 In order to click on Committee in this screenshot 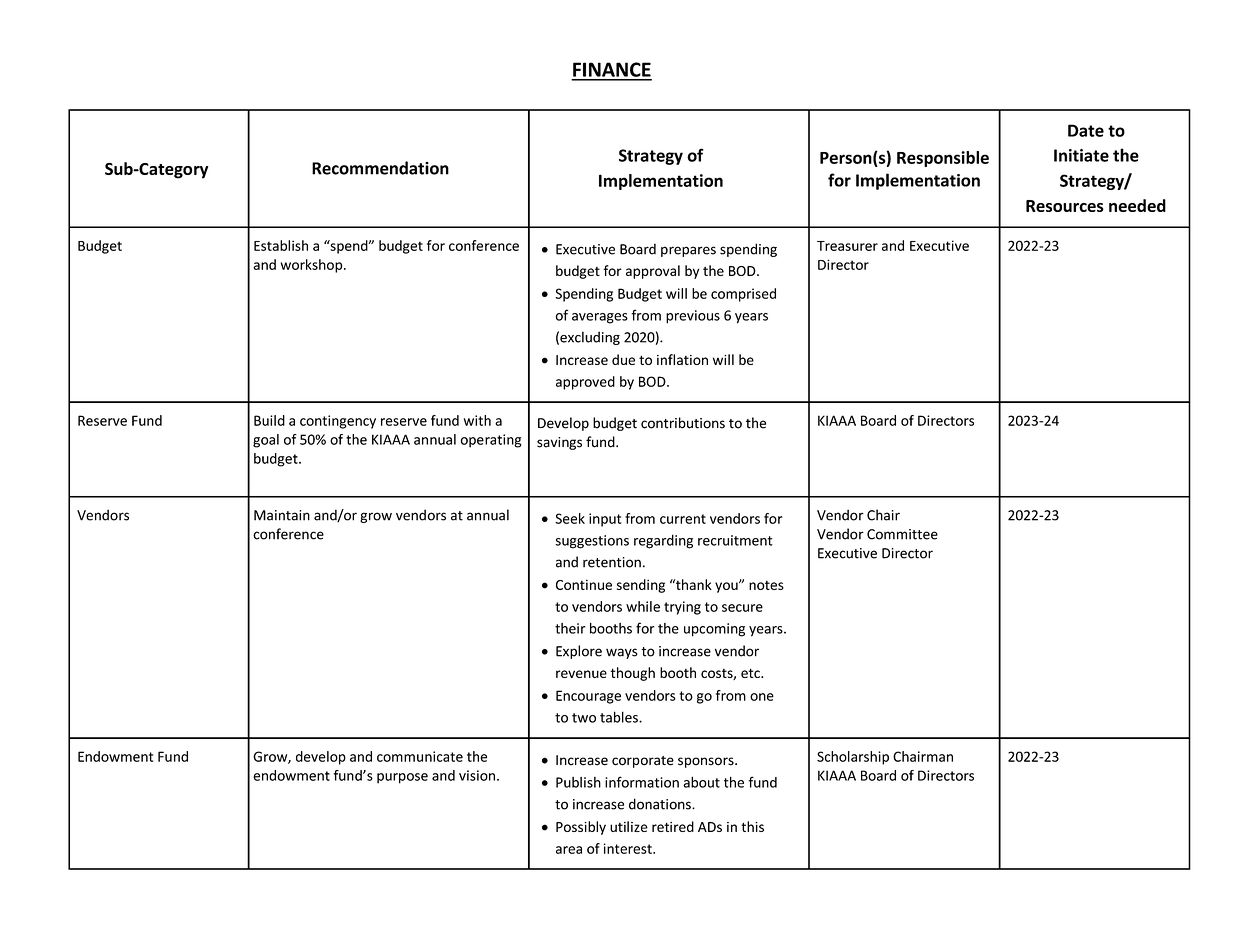, I will do `click(902, 534)`.
